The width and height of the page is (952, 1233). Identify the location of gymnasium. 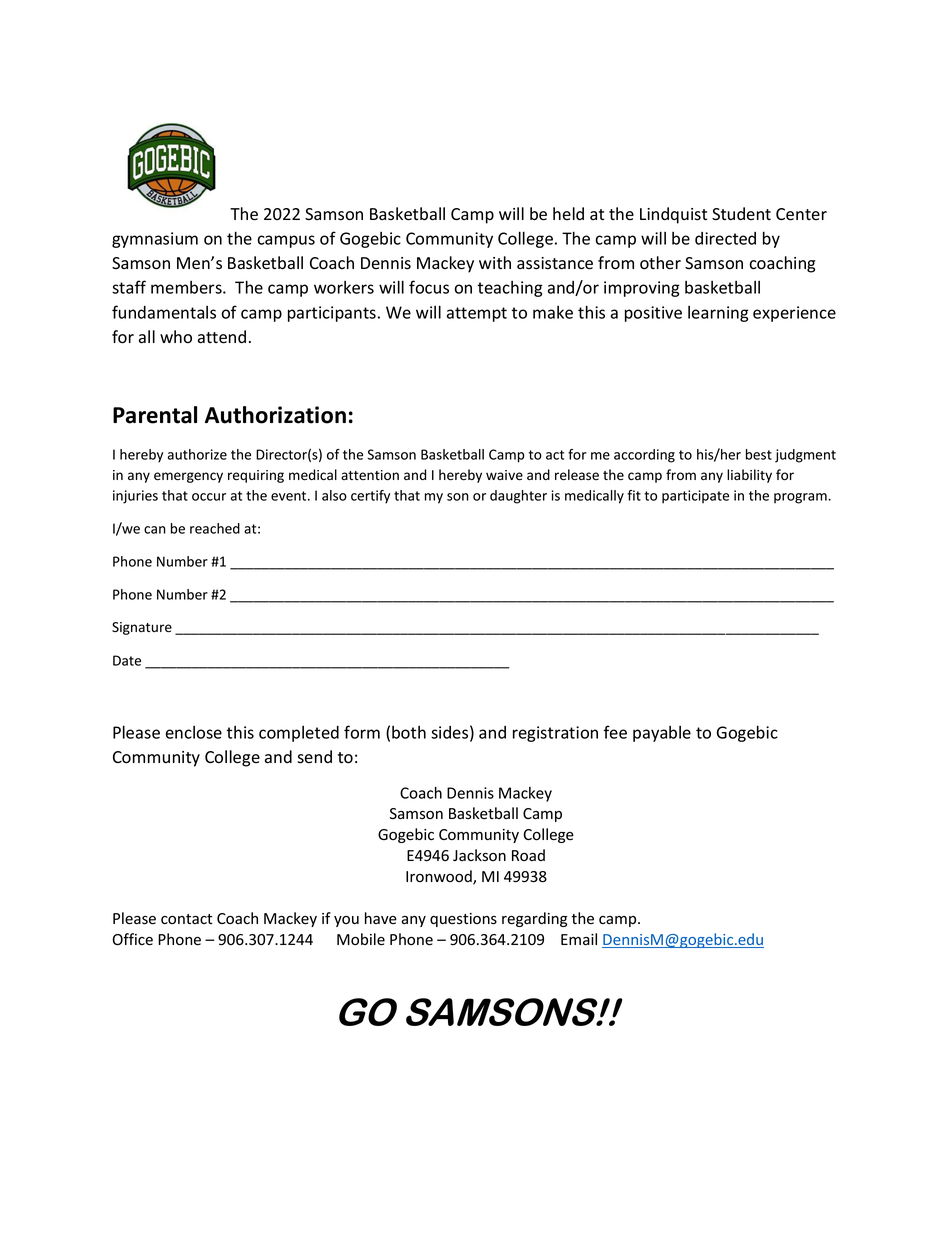
(155, 240).
